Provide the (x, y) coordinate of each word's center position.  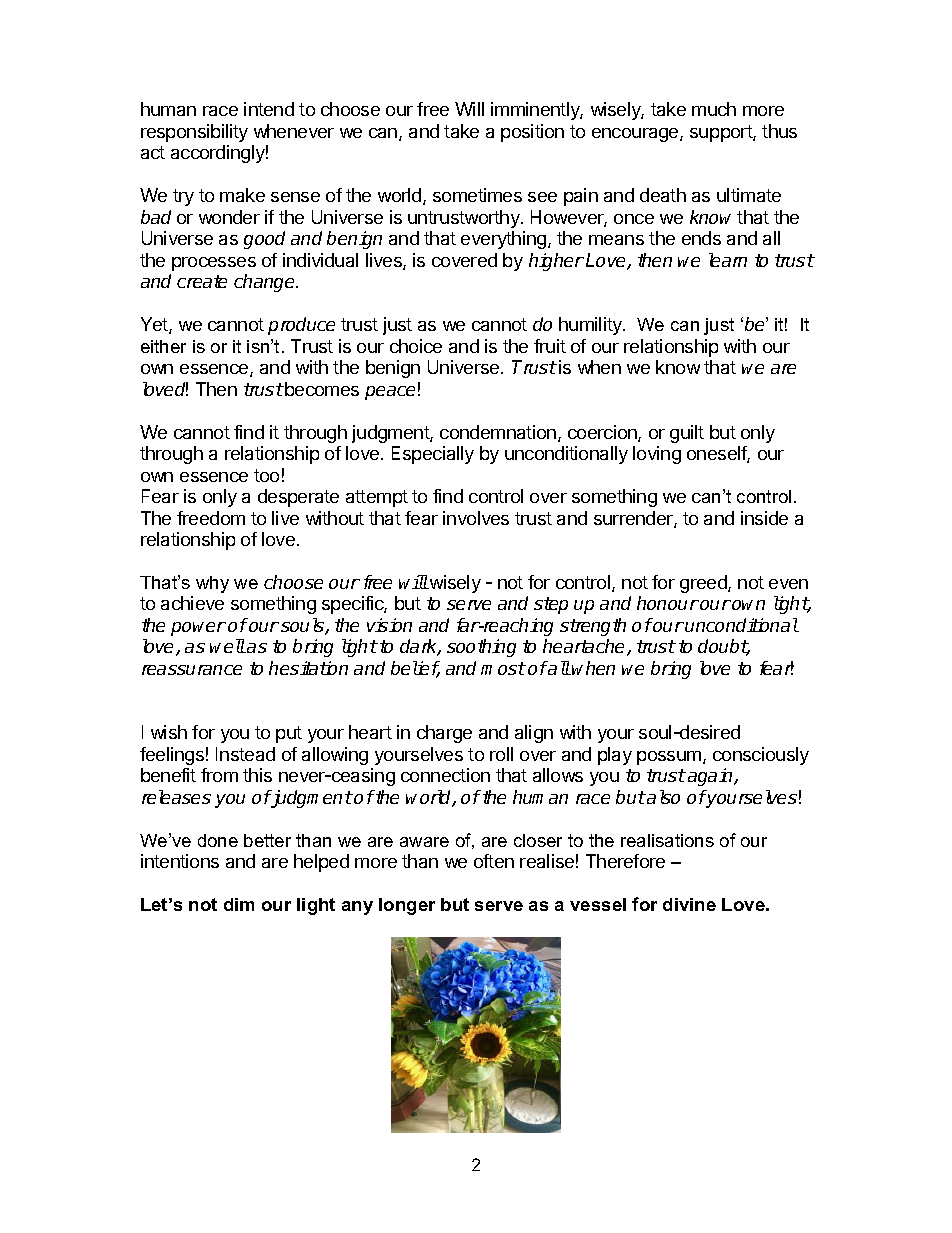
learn (728, 260)
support (722, 133)
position (532, 133)
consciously (761, 756)
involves (476, 518)
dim (239, 904)
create (202, 281)
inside (764, 518)
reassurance (192, 670)
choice (416, 346)
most (503, 668)
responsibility (194, 133)
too (266, 475)
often (494, 861)
